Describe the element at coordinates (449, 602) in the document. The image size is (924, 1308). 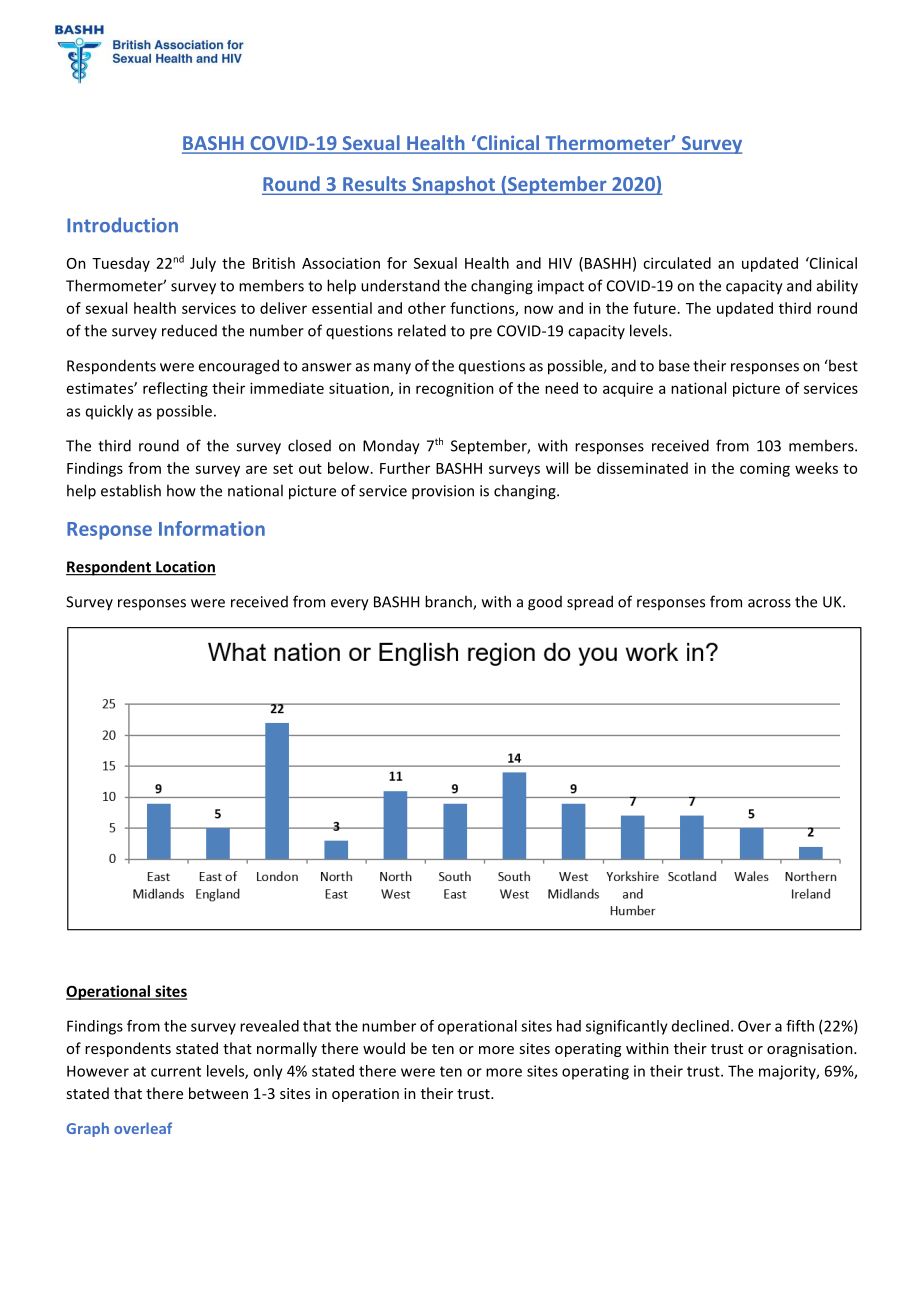
I see `branch` at that location.
